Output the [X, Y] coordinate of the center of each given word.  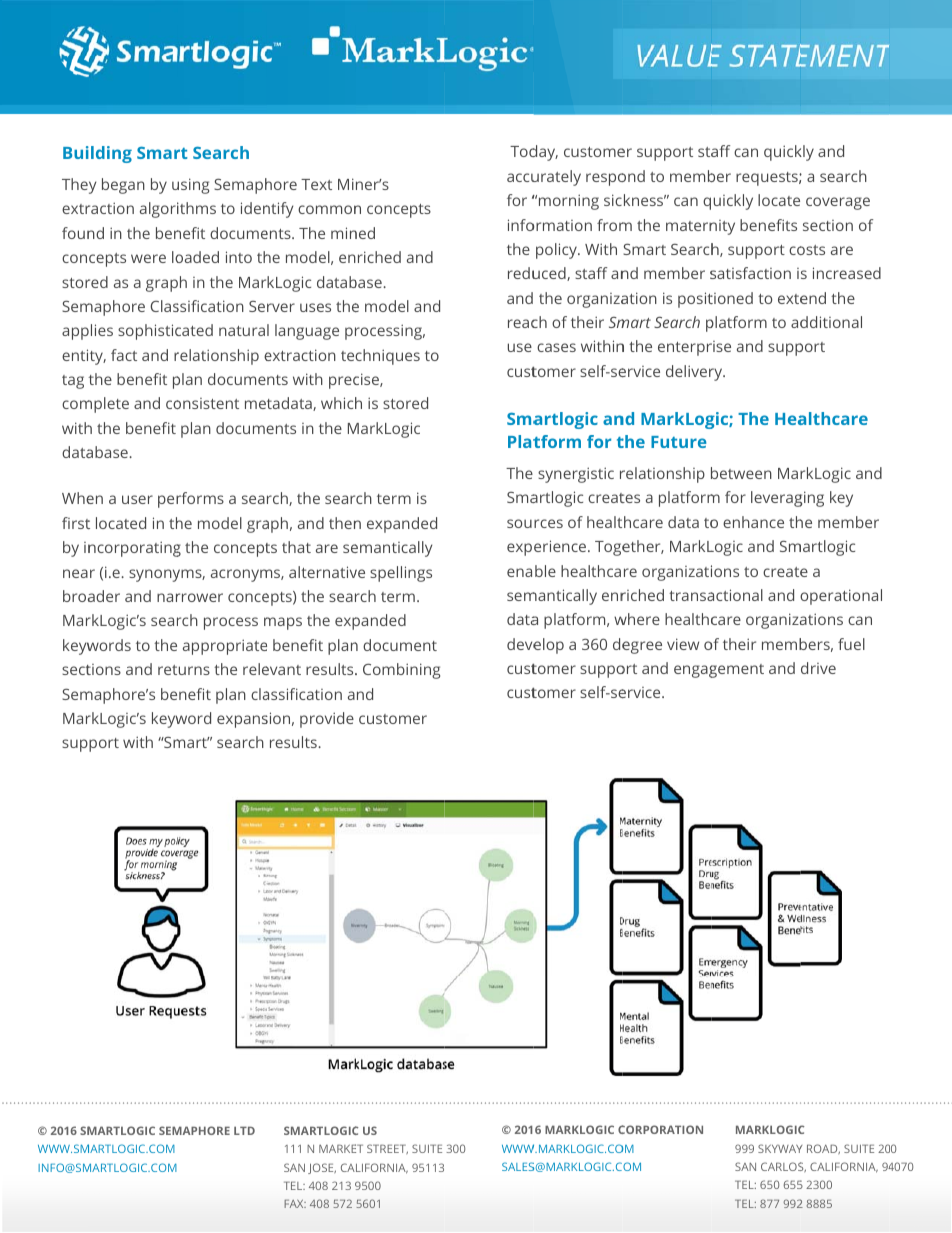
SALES [518, 1166]
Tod [523, 151]
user [137, 499]
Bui [76, 152]
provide [327, 720]
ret [167, 670]
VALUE [680, 55]
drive [818, 668]
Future [678, 442]
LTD [244, 1130]
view [683, 644]
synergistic [576, 475]
